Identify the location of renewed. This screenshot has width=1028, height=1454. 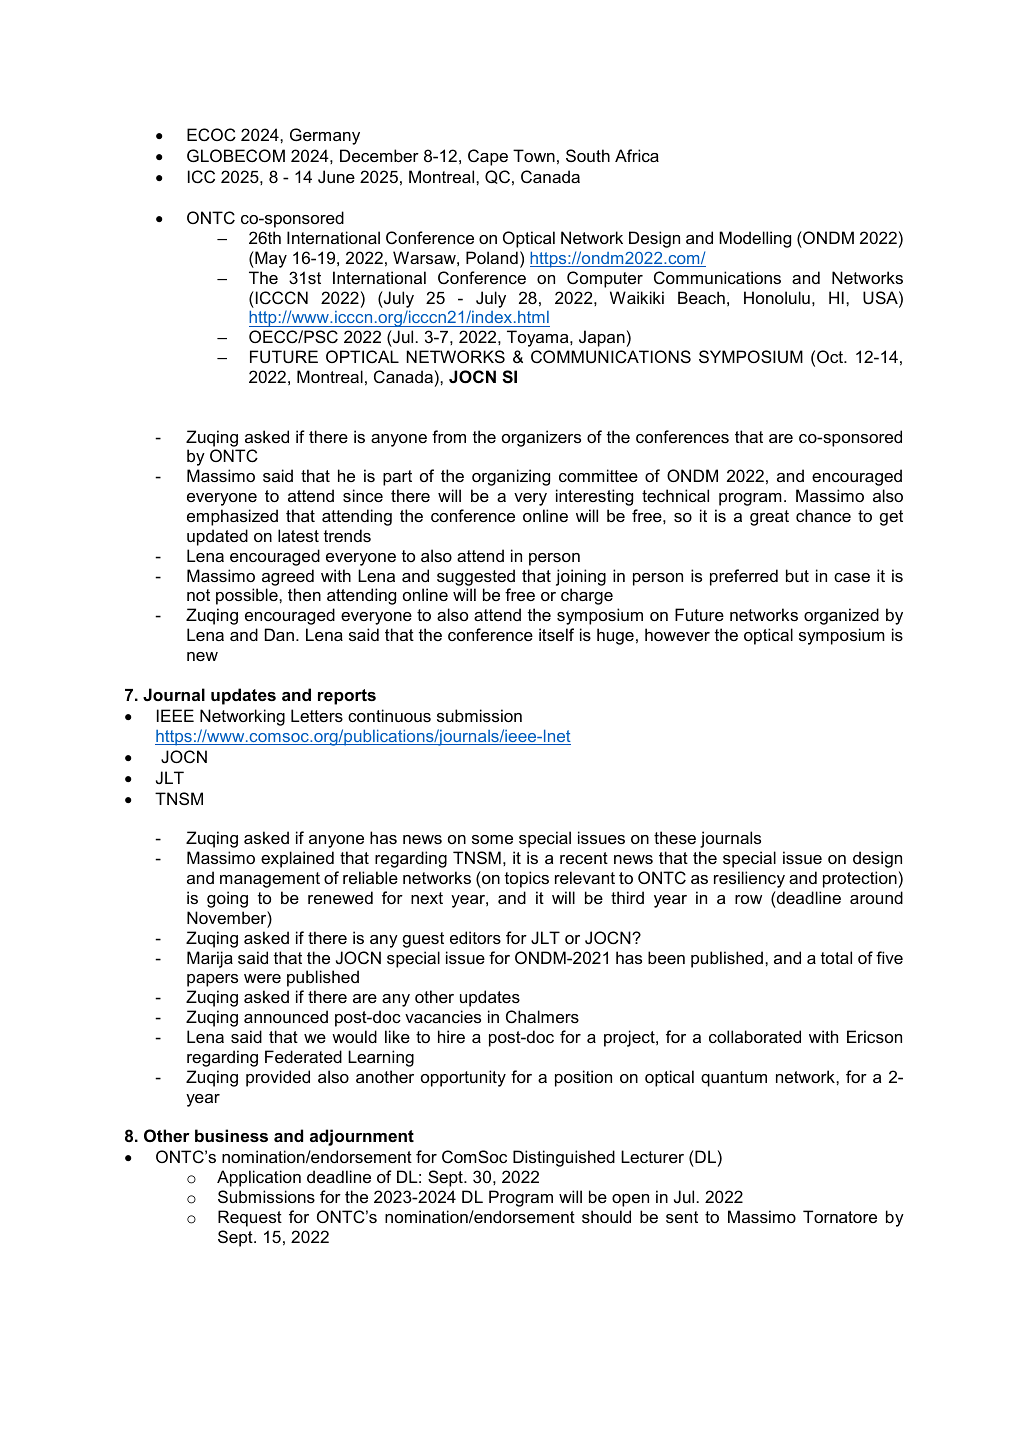
(340, 897).
